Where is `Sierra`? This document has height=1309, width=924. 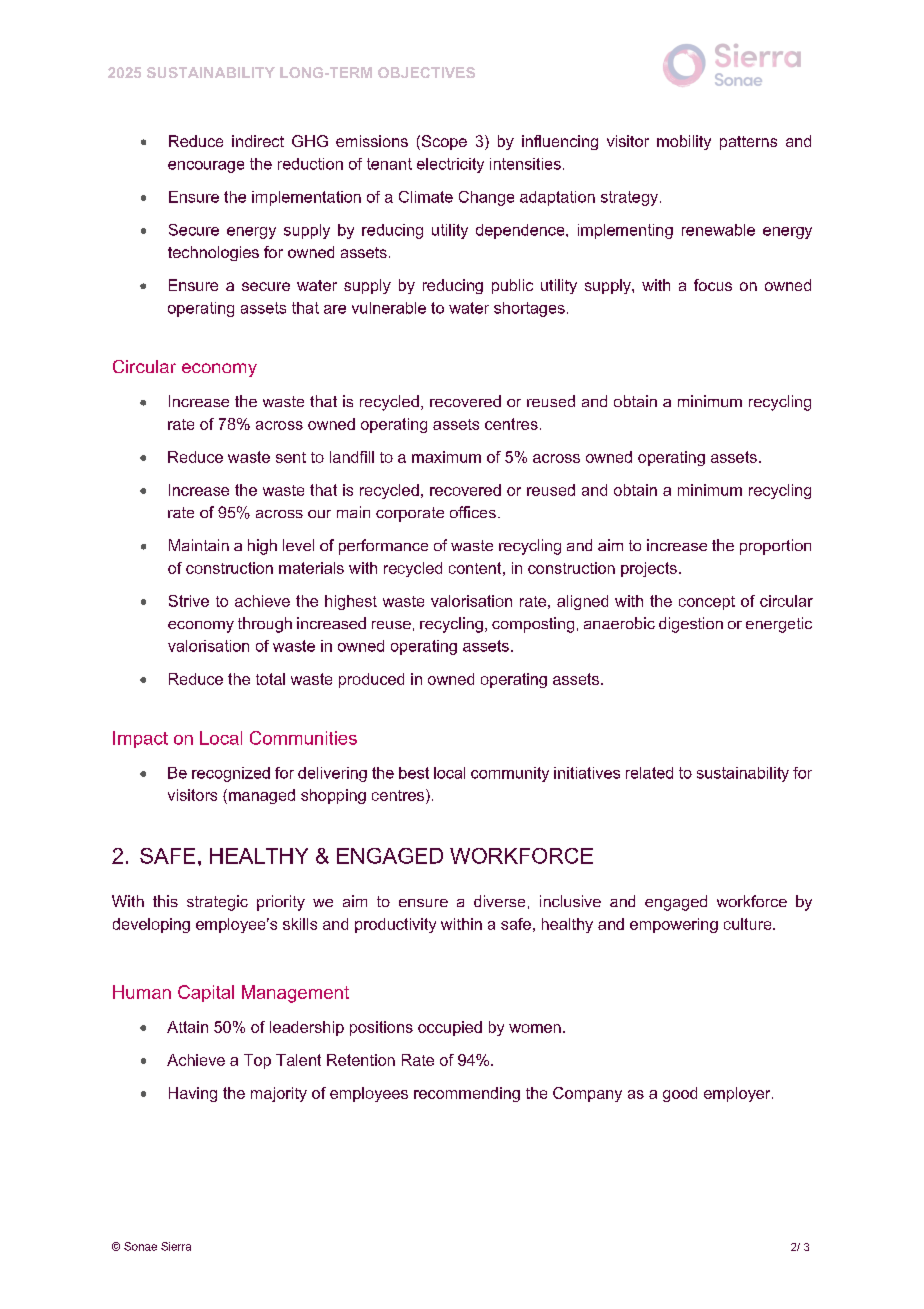 Sierra is located at coordinates (176, 1246).
